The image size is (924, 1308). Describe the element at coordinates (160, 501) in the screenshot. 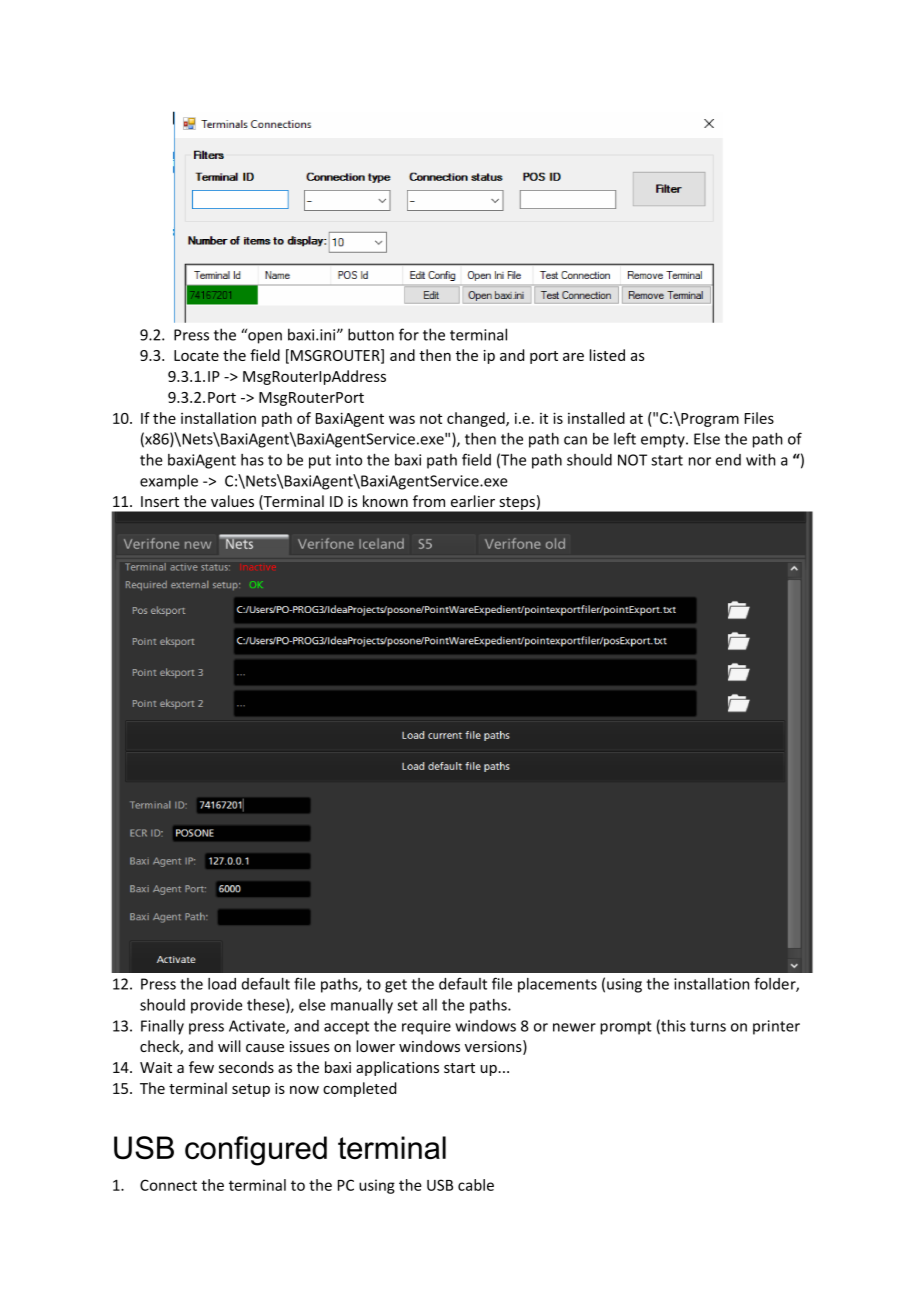

I see `Insert` at that location.
